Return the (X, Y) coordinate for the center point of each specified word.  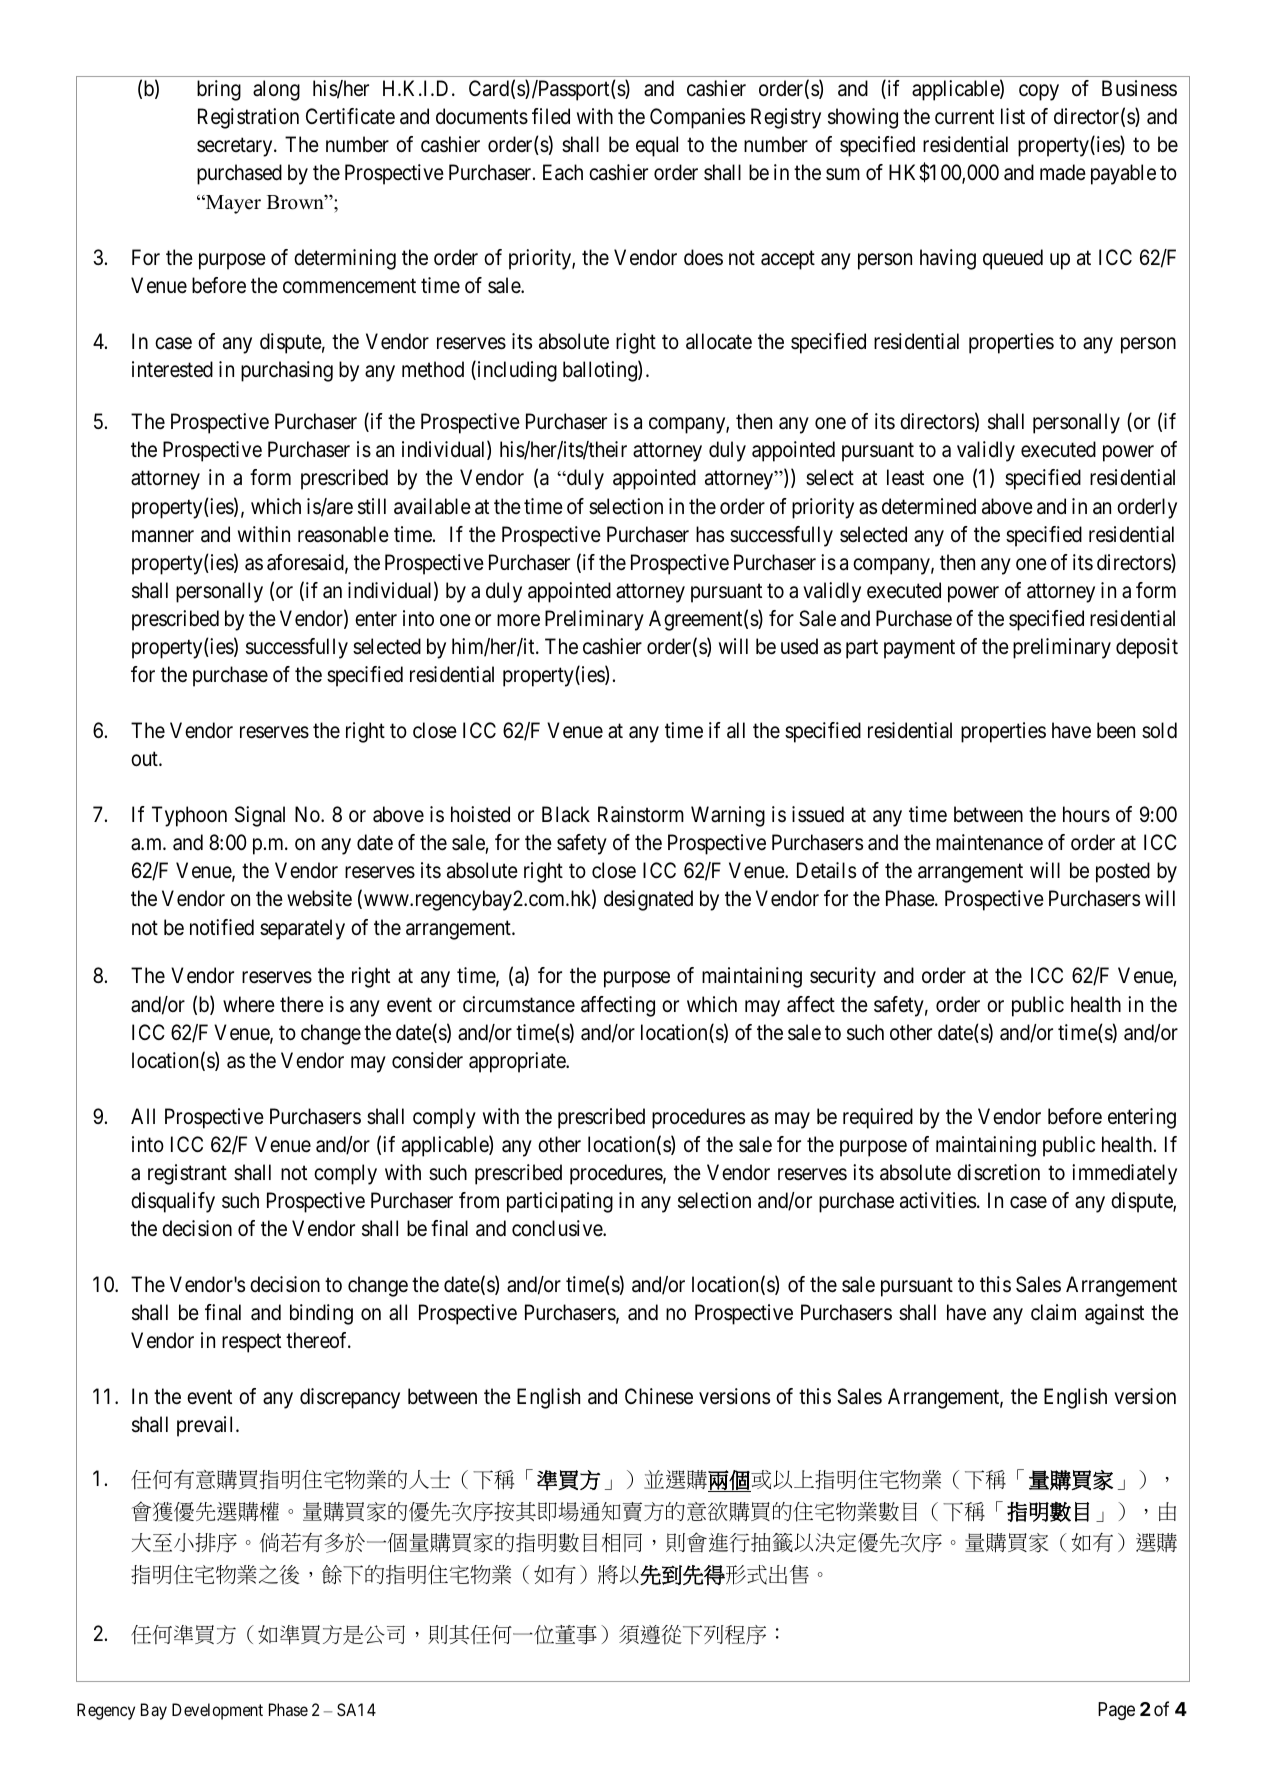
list (1013, 116)
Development (217, 1711)
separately (302, 929)
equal (657, 146)
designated (648, 900)
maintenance (989, 842)
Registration (248, 118)
